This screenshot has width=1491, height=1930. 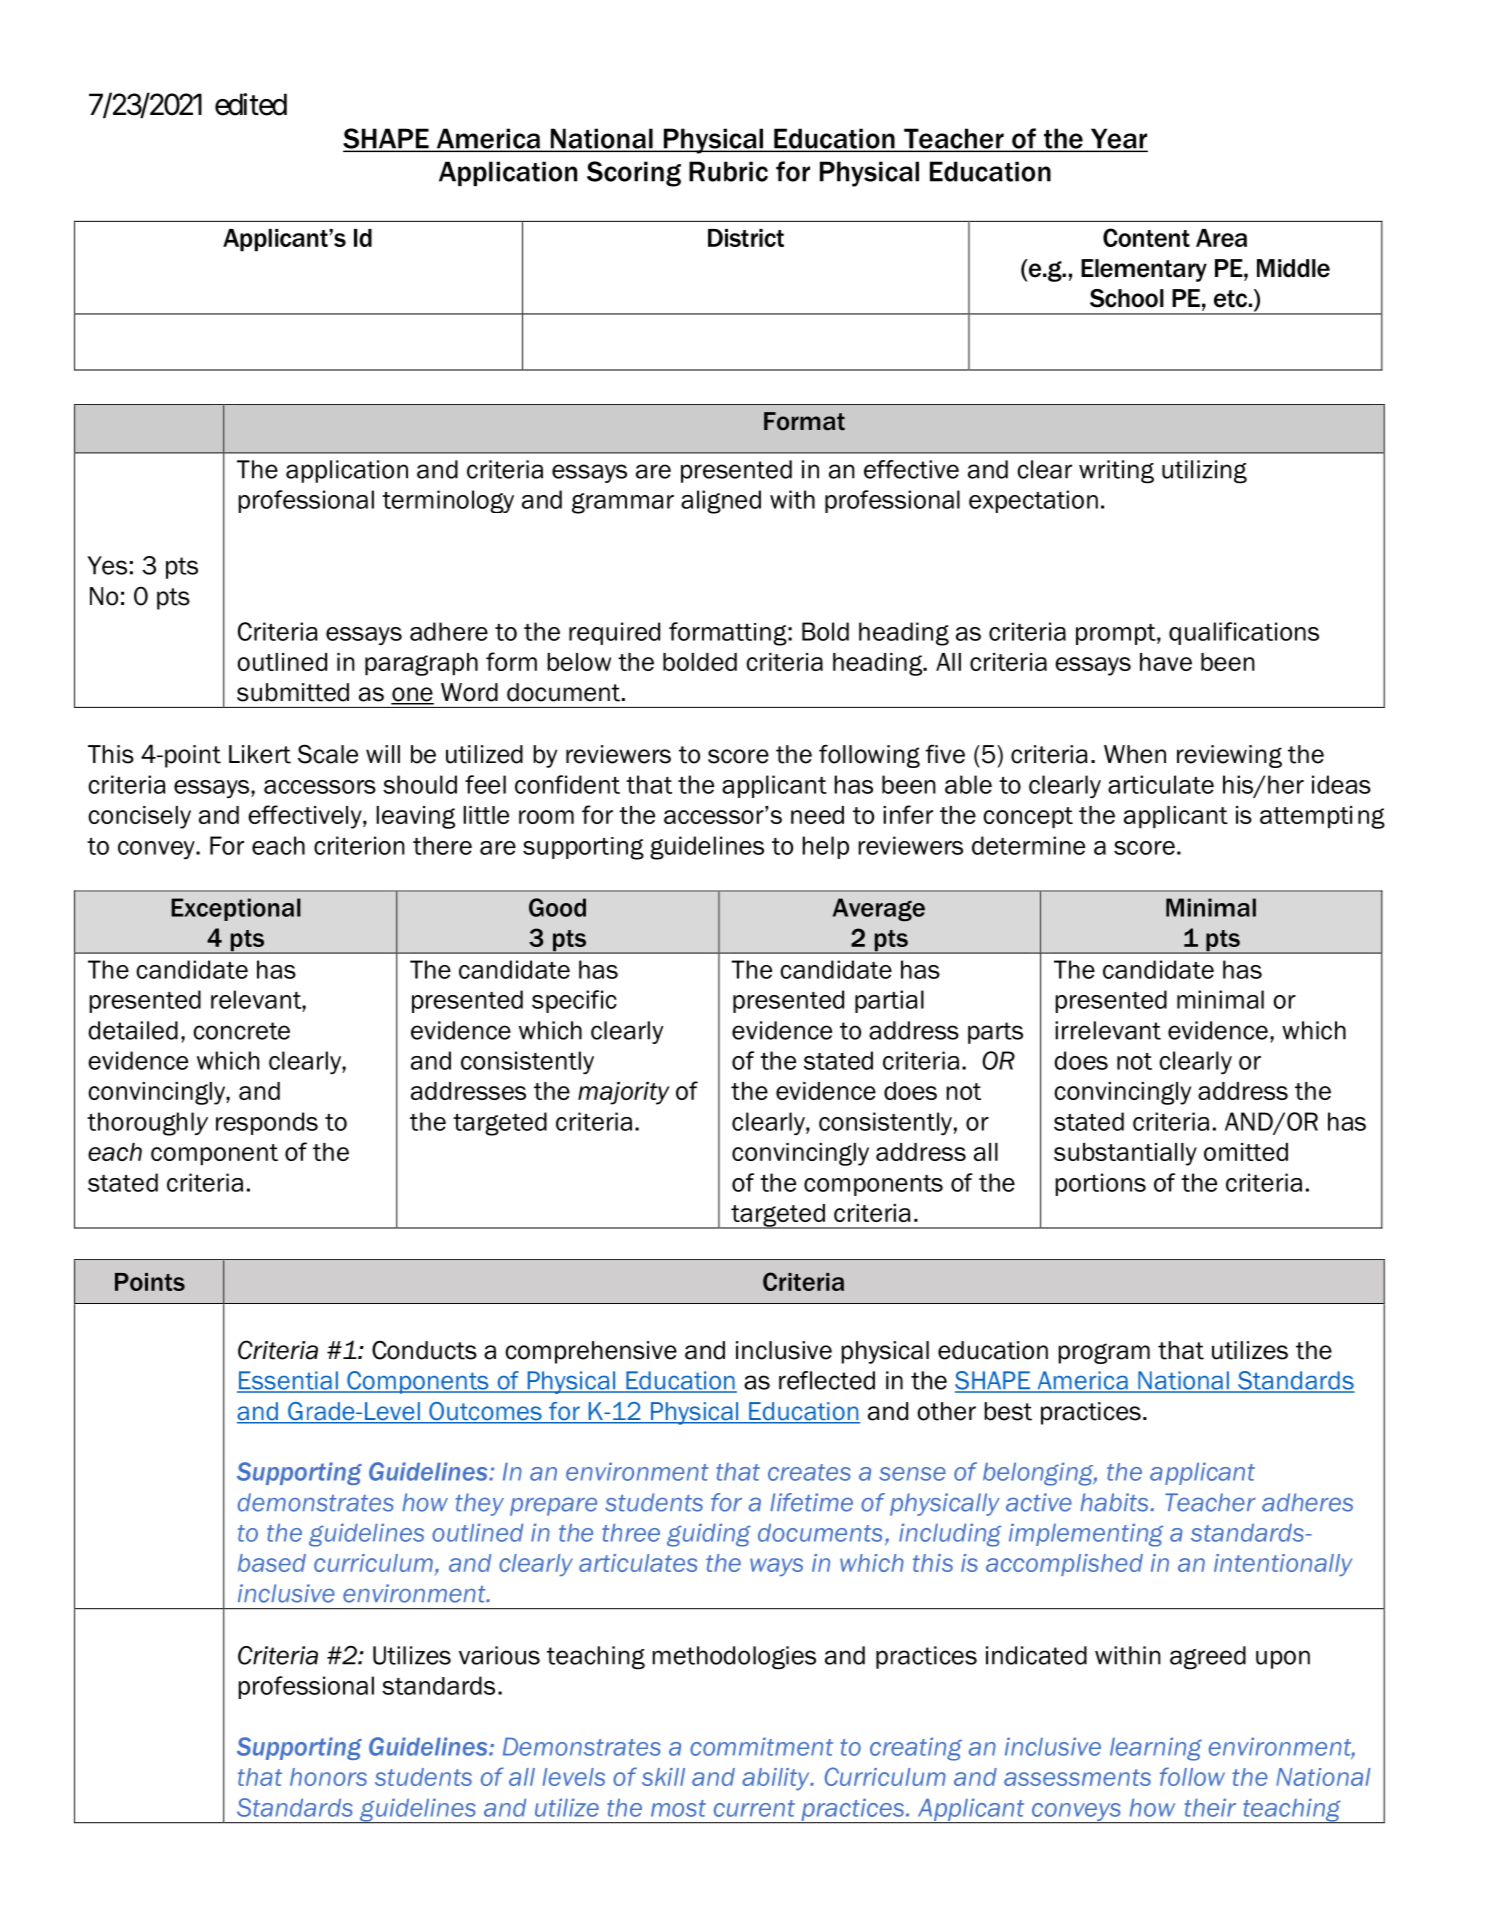 I want to click on program, so click(x=1104, y=1353).
